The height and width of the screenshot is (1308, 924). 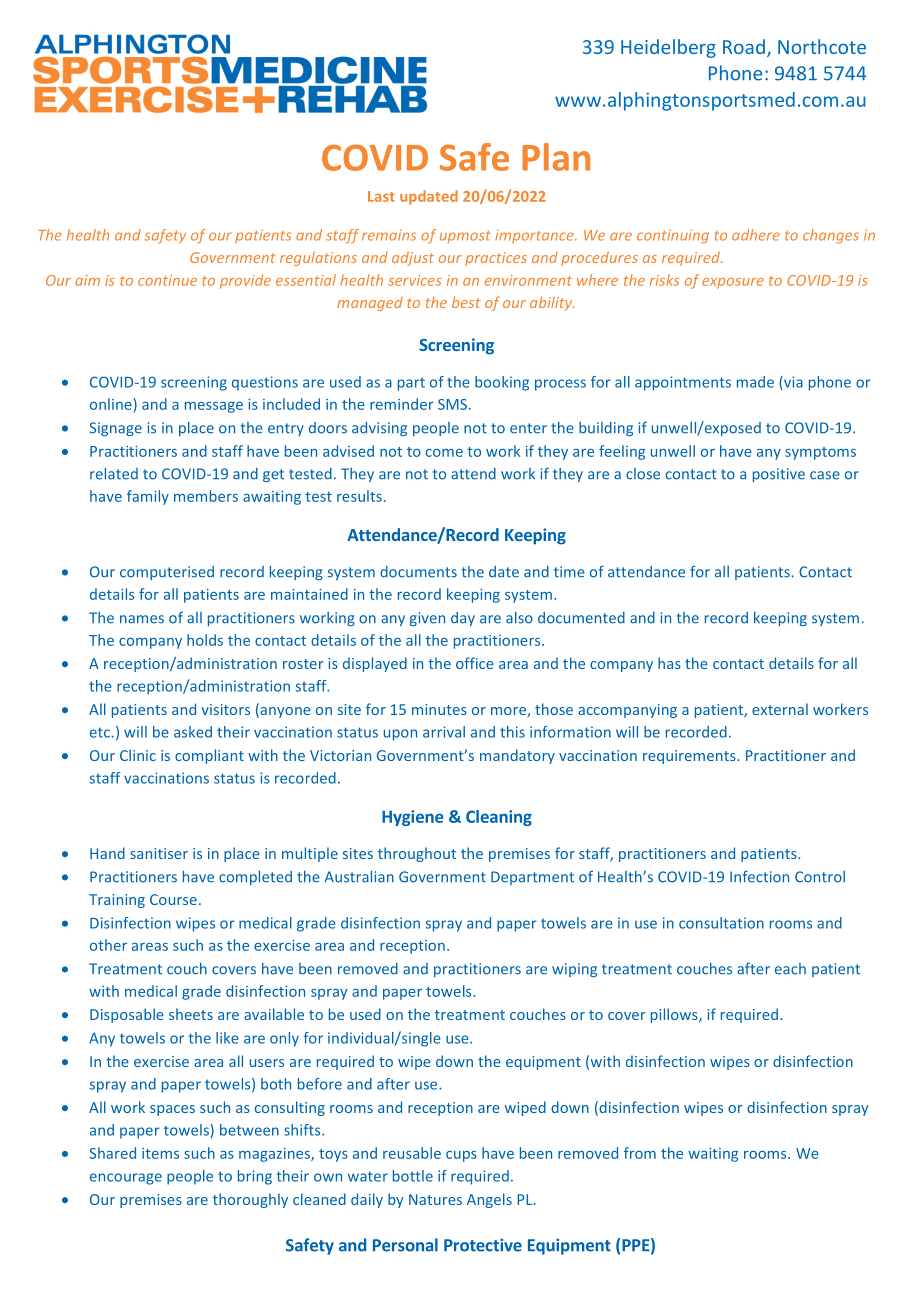 I want to click on booking, so click(x=502, y=383).
